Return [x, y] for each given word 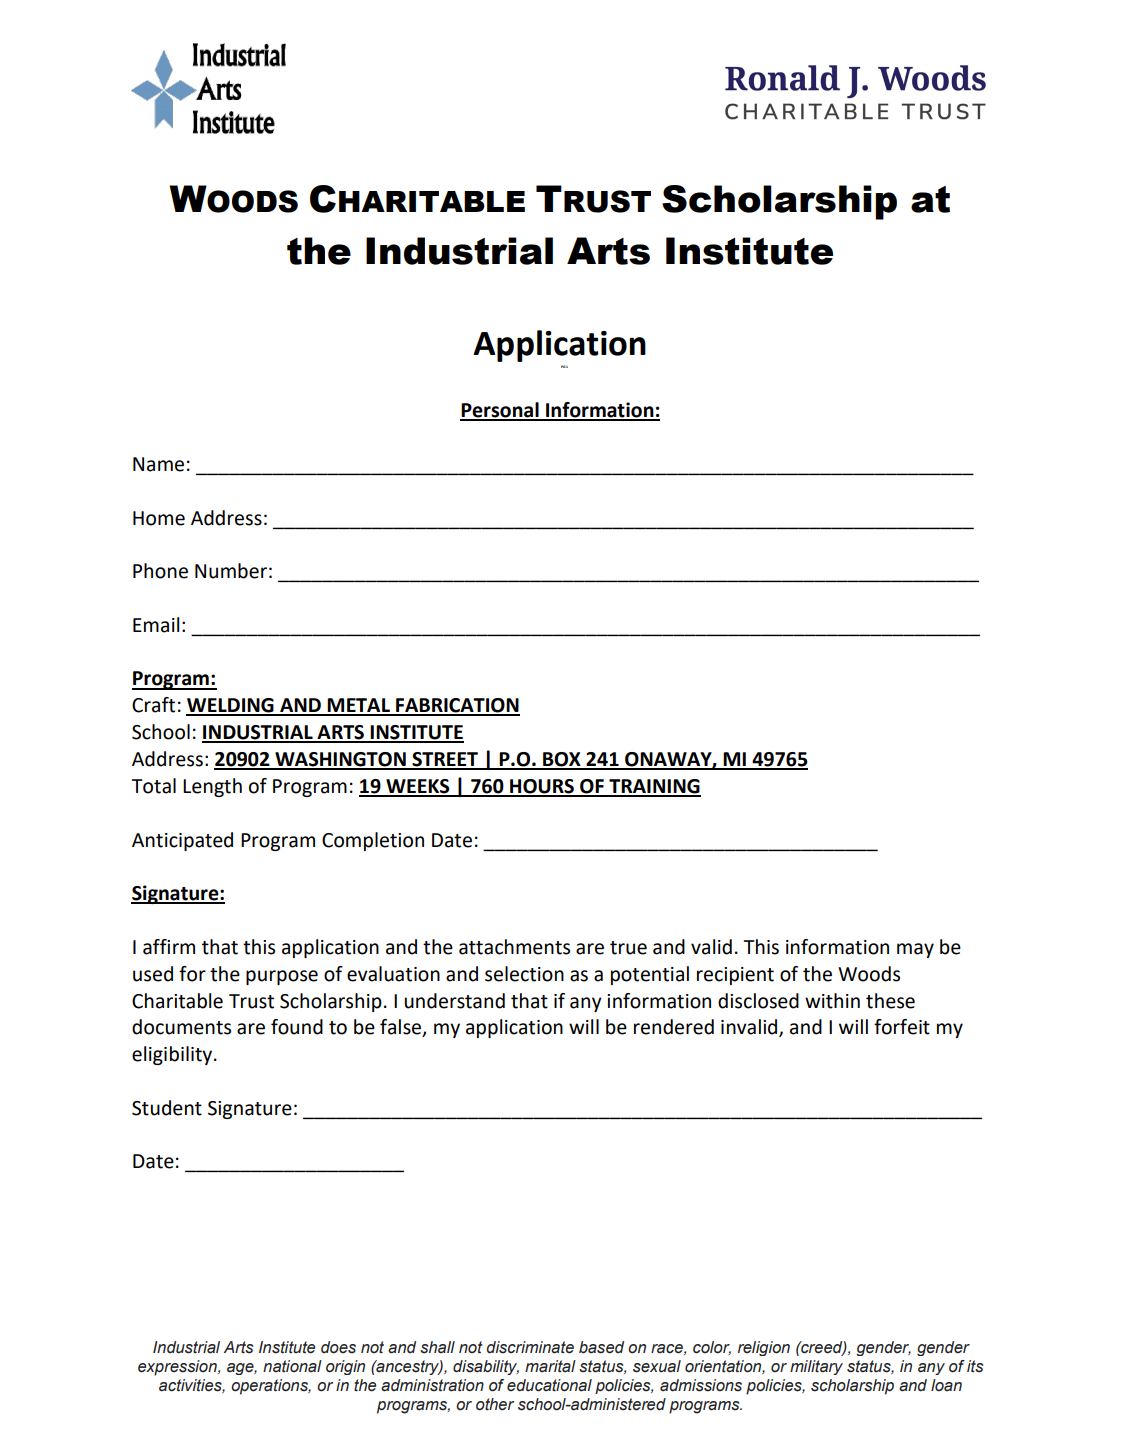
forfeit [902, 1027]
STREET [445, 760]
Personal [500, 411]
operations [271, 1387]
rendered [674, 1027]
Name [158, 464]
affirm [169, 947]
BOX [562, 760]
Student [167, 1108]
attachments [514, 947]
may [915, 950]
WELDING [231, 706]
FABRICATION [457, 706]
